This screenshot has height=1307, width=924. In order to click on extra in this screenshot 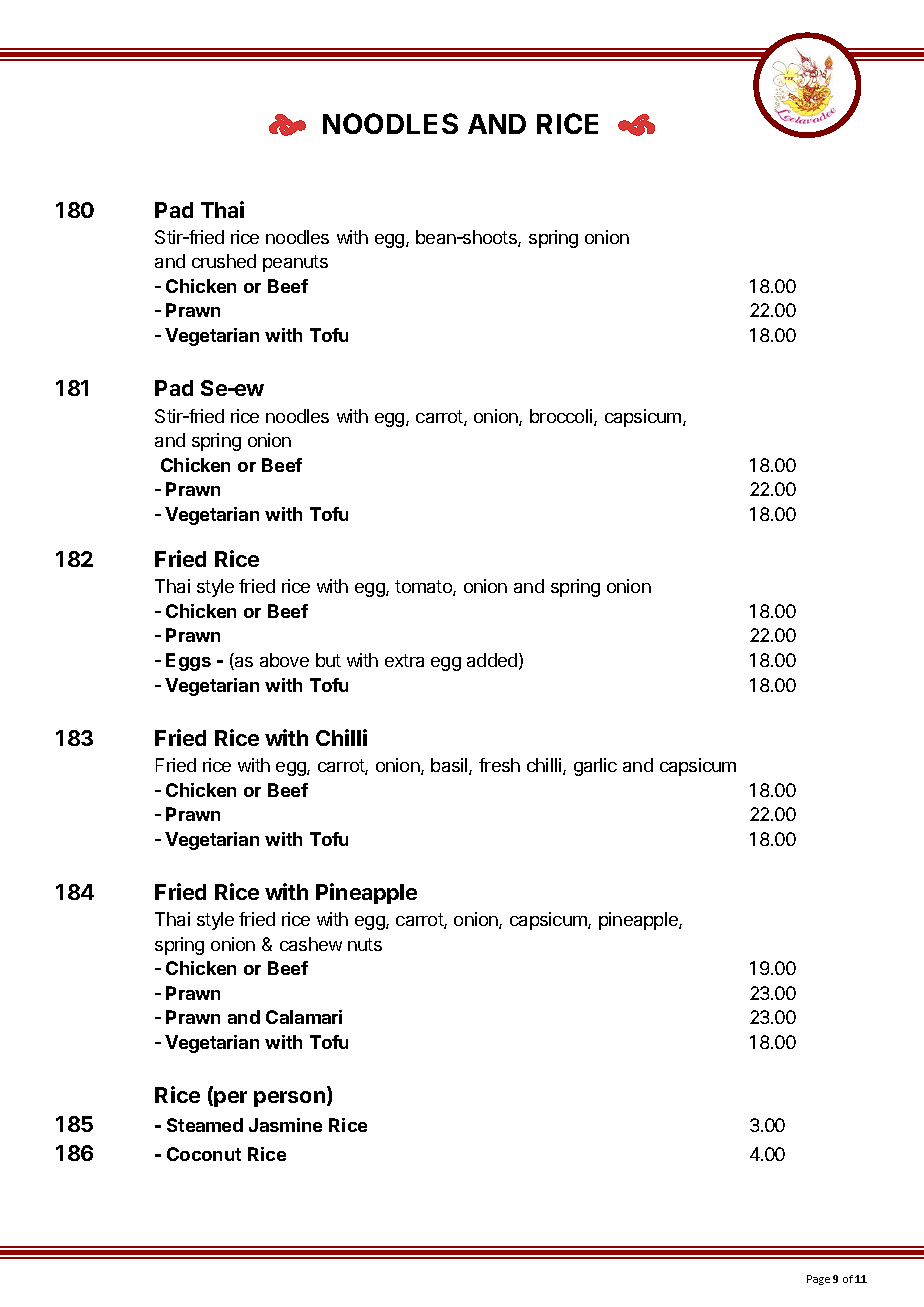, I will do `click(404, 660)`.
